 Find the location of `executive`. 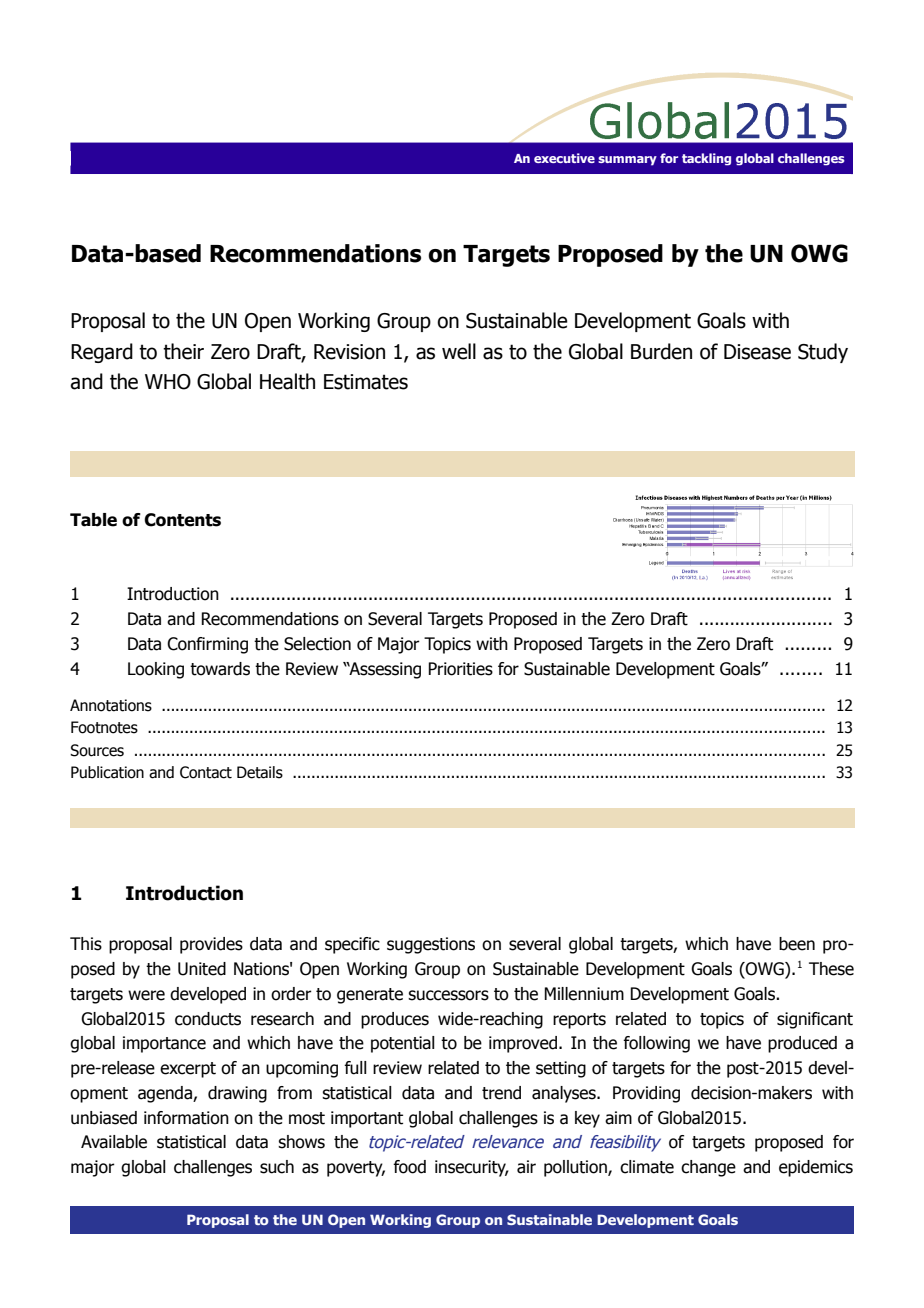

executive is located at coordinates (564, 158).
